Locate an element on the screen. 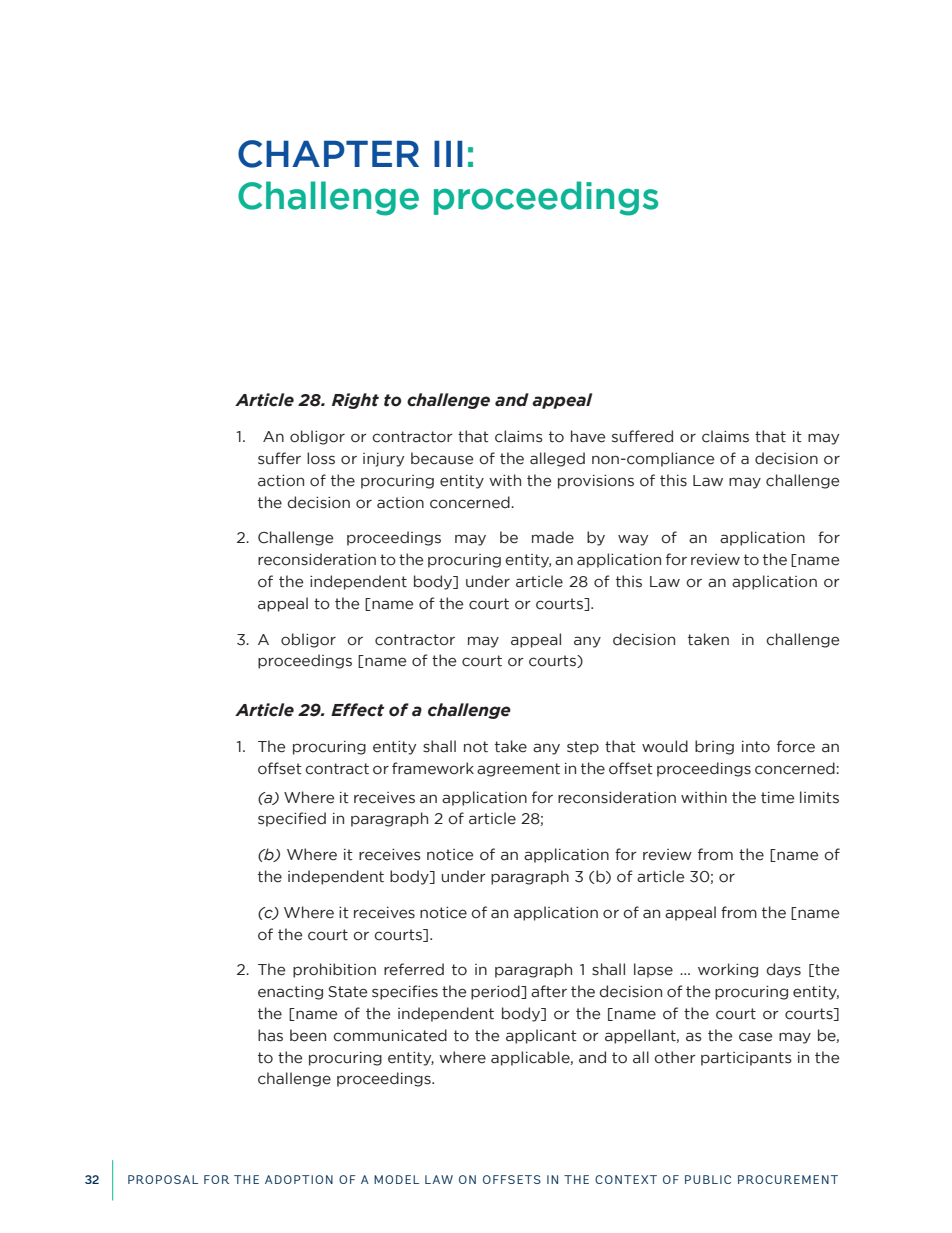  alleged is located at coordinates (557, 459).
